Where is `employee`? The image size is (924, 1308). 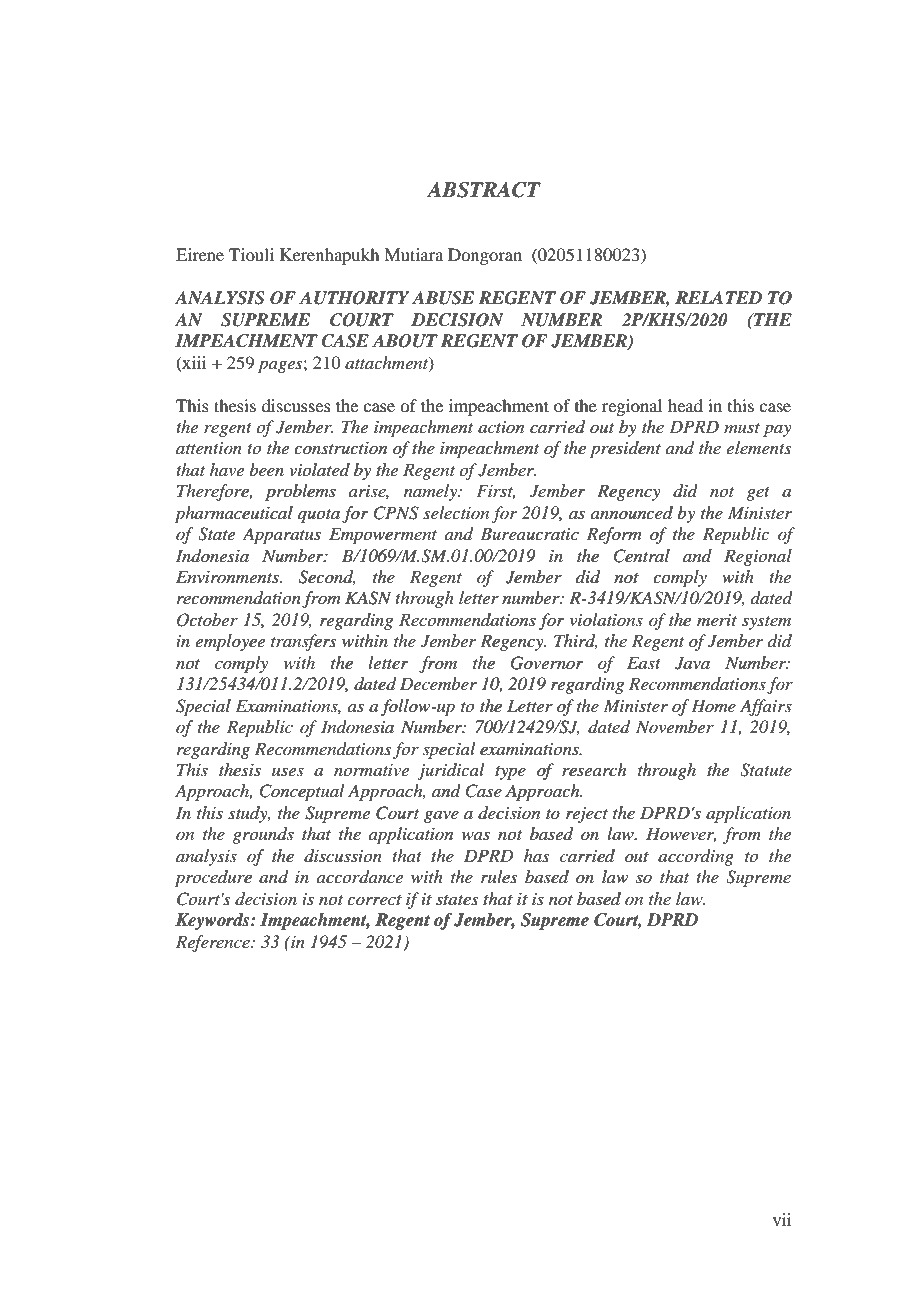
employee is located at coordinates (230, 642).
